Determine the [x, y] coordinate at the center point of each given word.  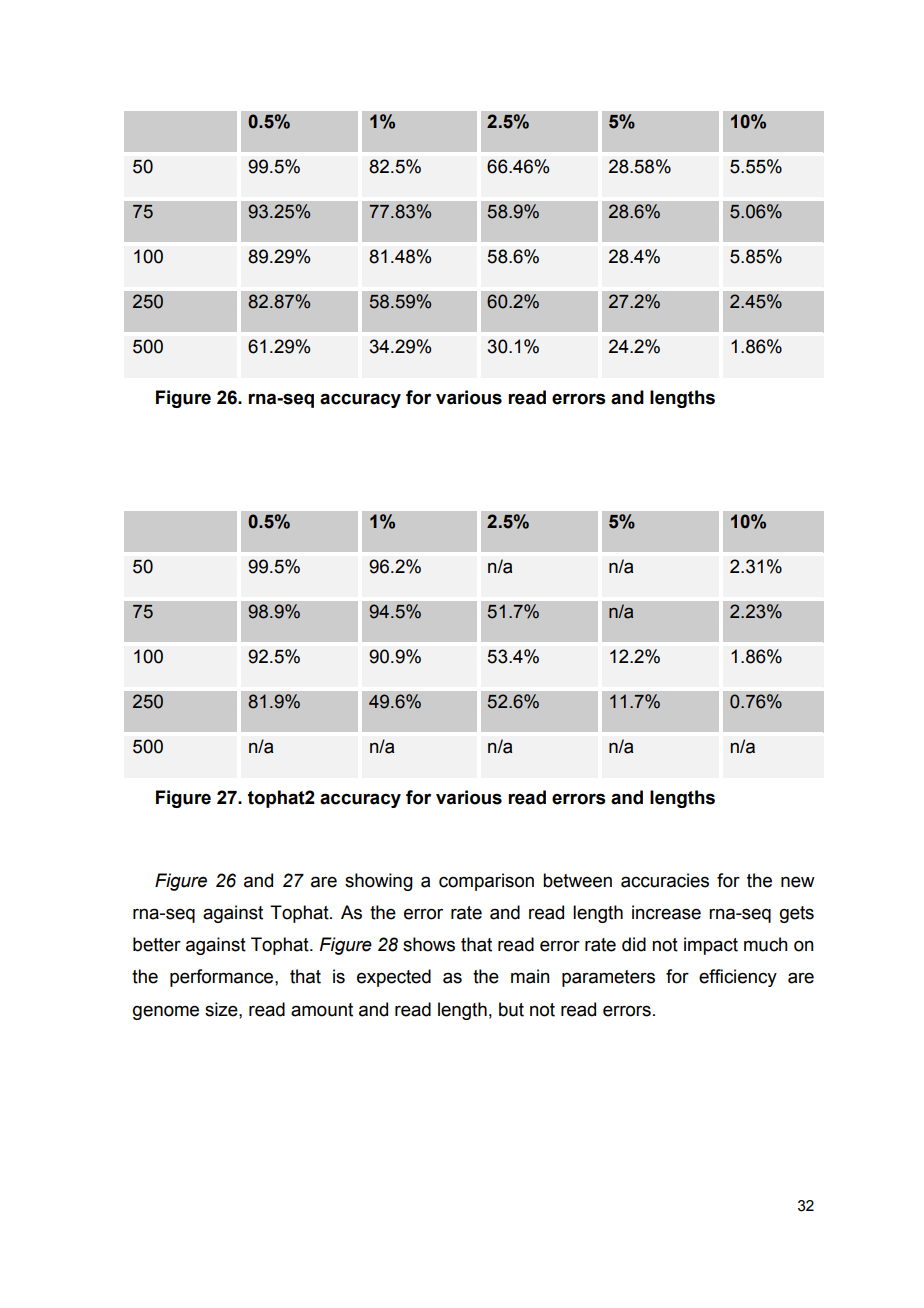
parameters [608, 978]
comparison [486, 882]
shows [429, 944]
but [511, 1009]
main [530, 976]
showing [379, 882]
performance [223, 978]
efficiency [738, 978]
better [157, 944]
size [222, 1009]
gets [797, 914]
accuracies [665, 880]
